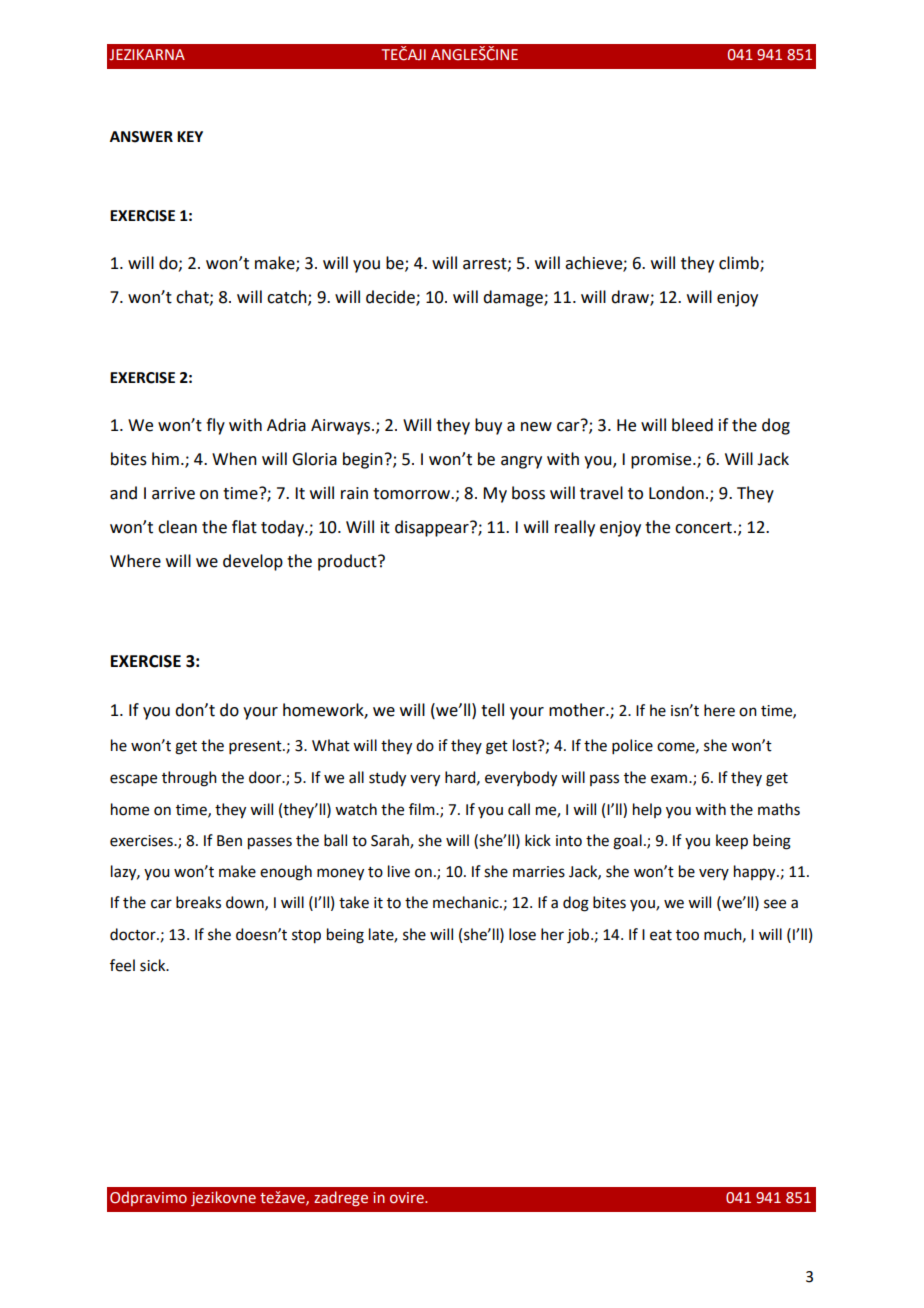 This screenshot has height=1308, width=924. Describe the element at coordinates (198, 902) in the screenshot. I see `breaks` at that location.
